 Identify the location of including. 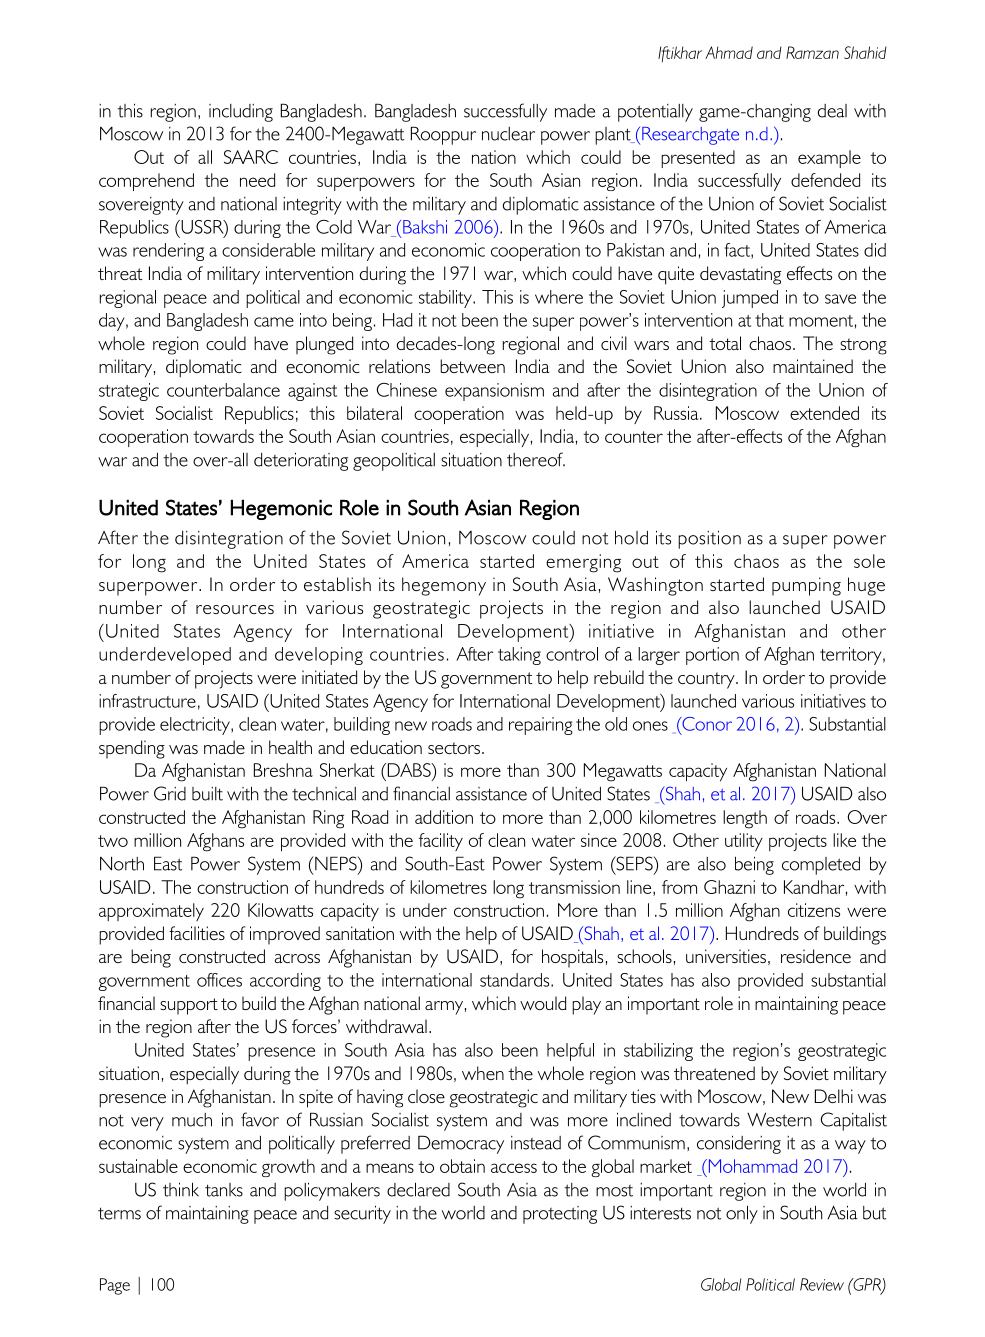
(241, 113).
